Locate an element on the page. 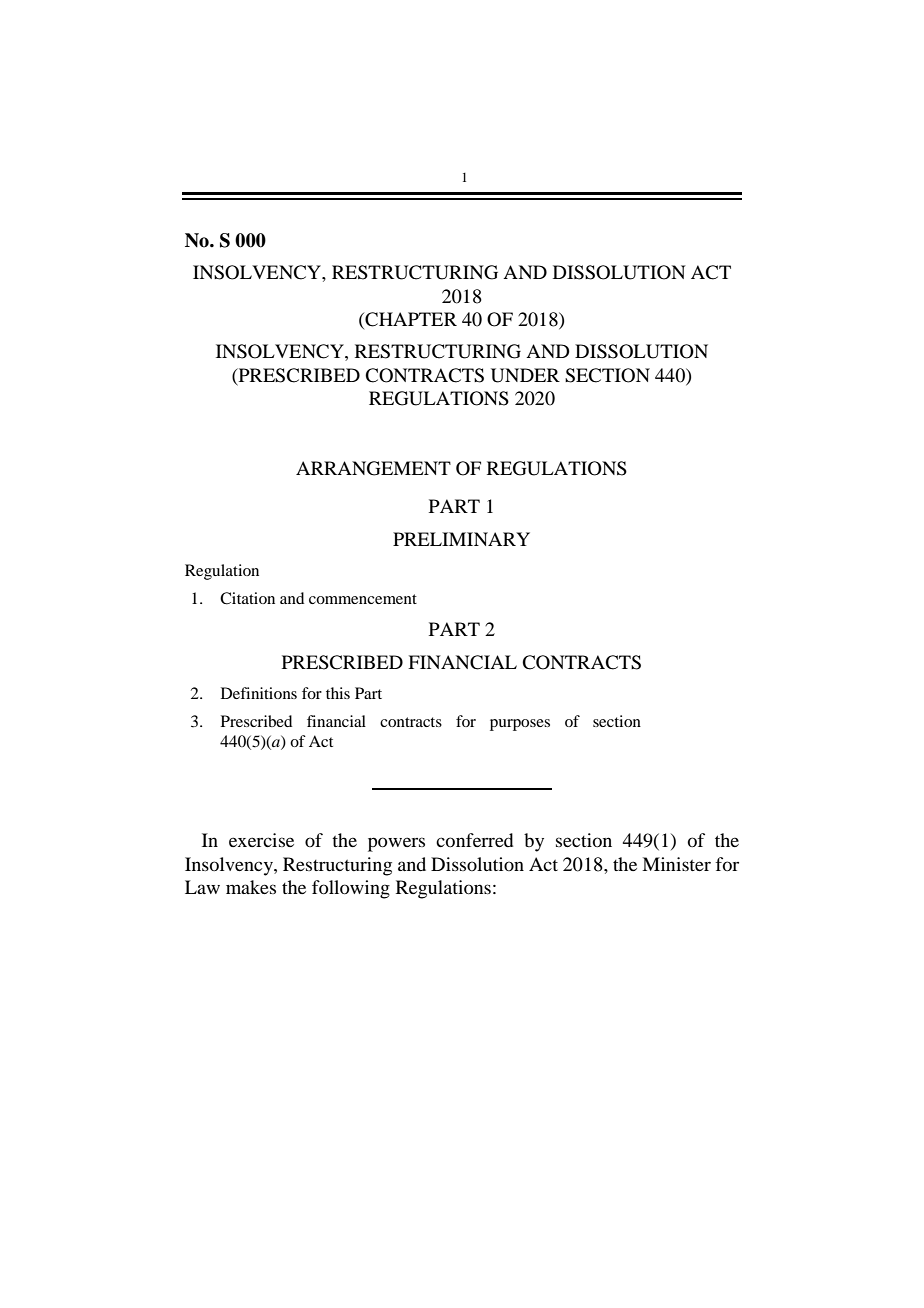 The height and width of the page is (1308, 924). commencement is located at coordinates (363, 599).
